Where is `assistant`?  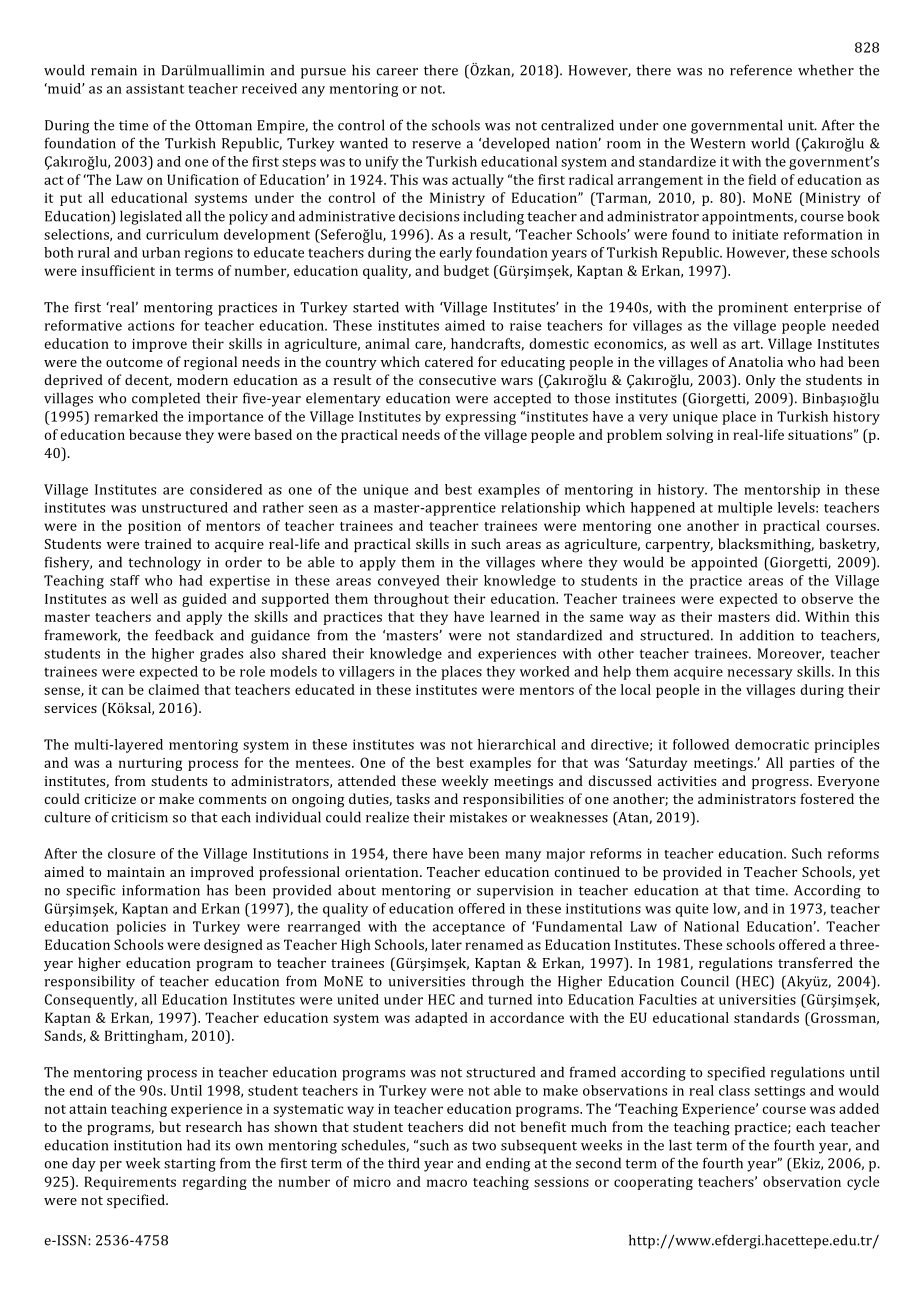 assistant is located at coordinates (155, 89).
